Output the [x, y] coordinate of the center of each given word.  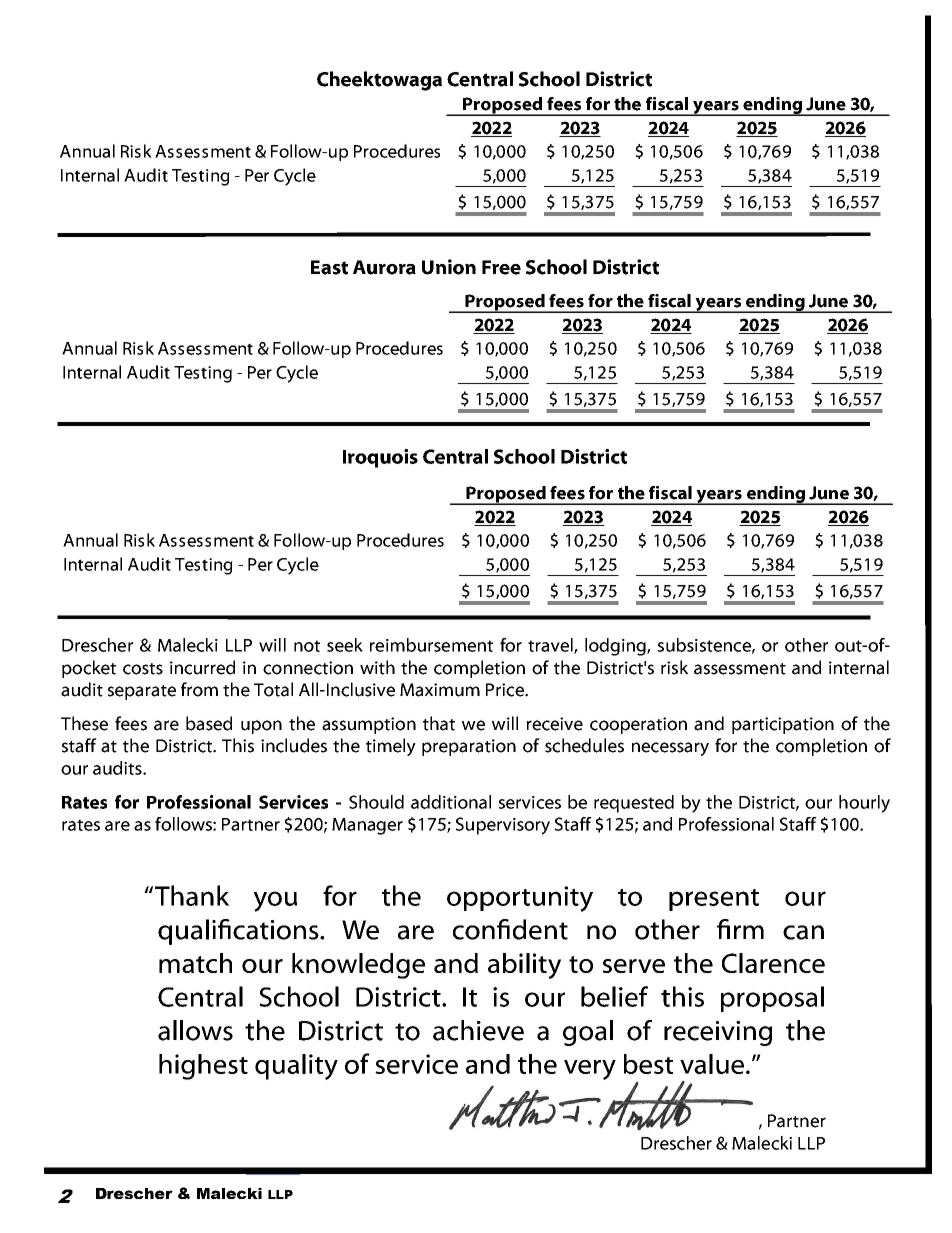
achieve [478, 1030]
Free [501, 267]
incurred [202, 667]
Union [449, 267]
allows [195, 1030]
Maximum [440, 690]
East [329, 267]
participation [783, 725]
